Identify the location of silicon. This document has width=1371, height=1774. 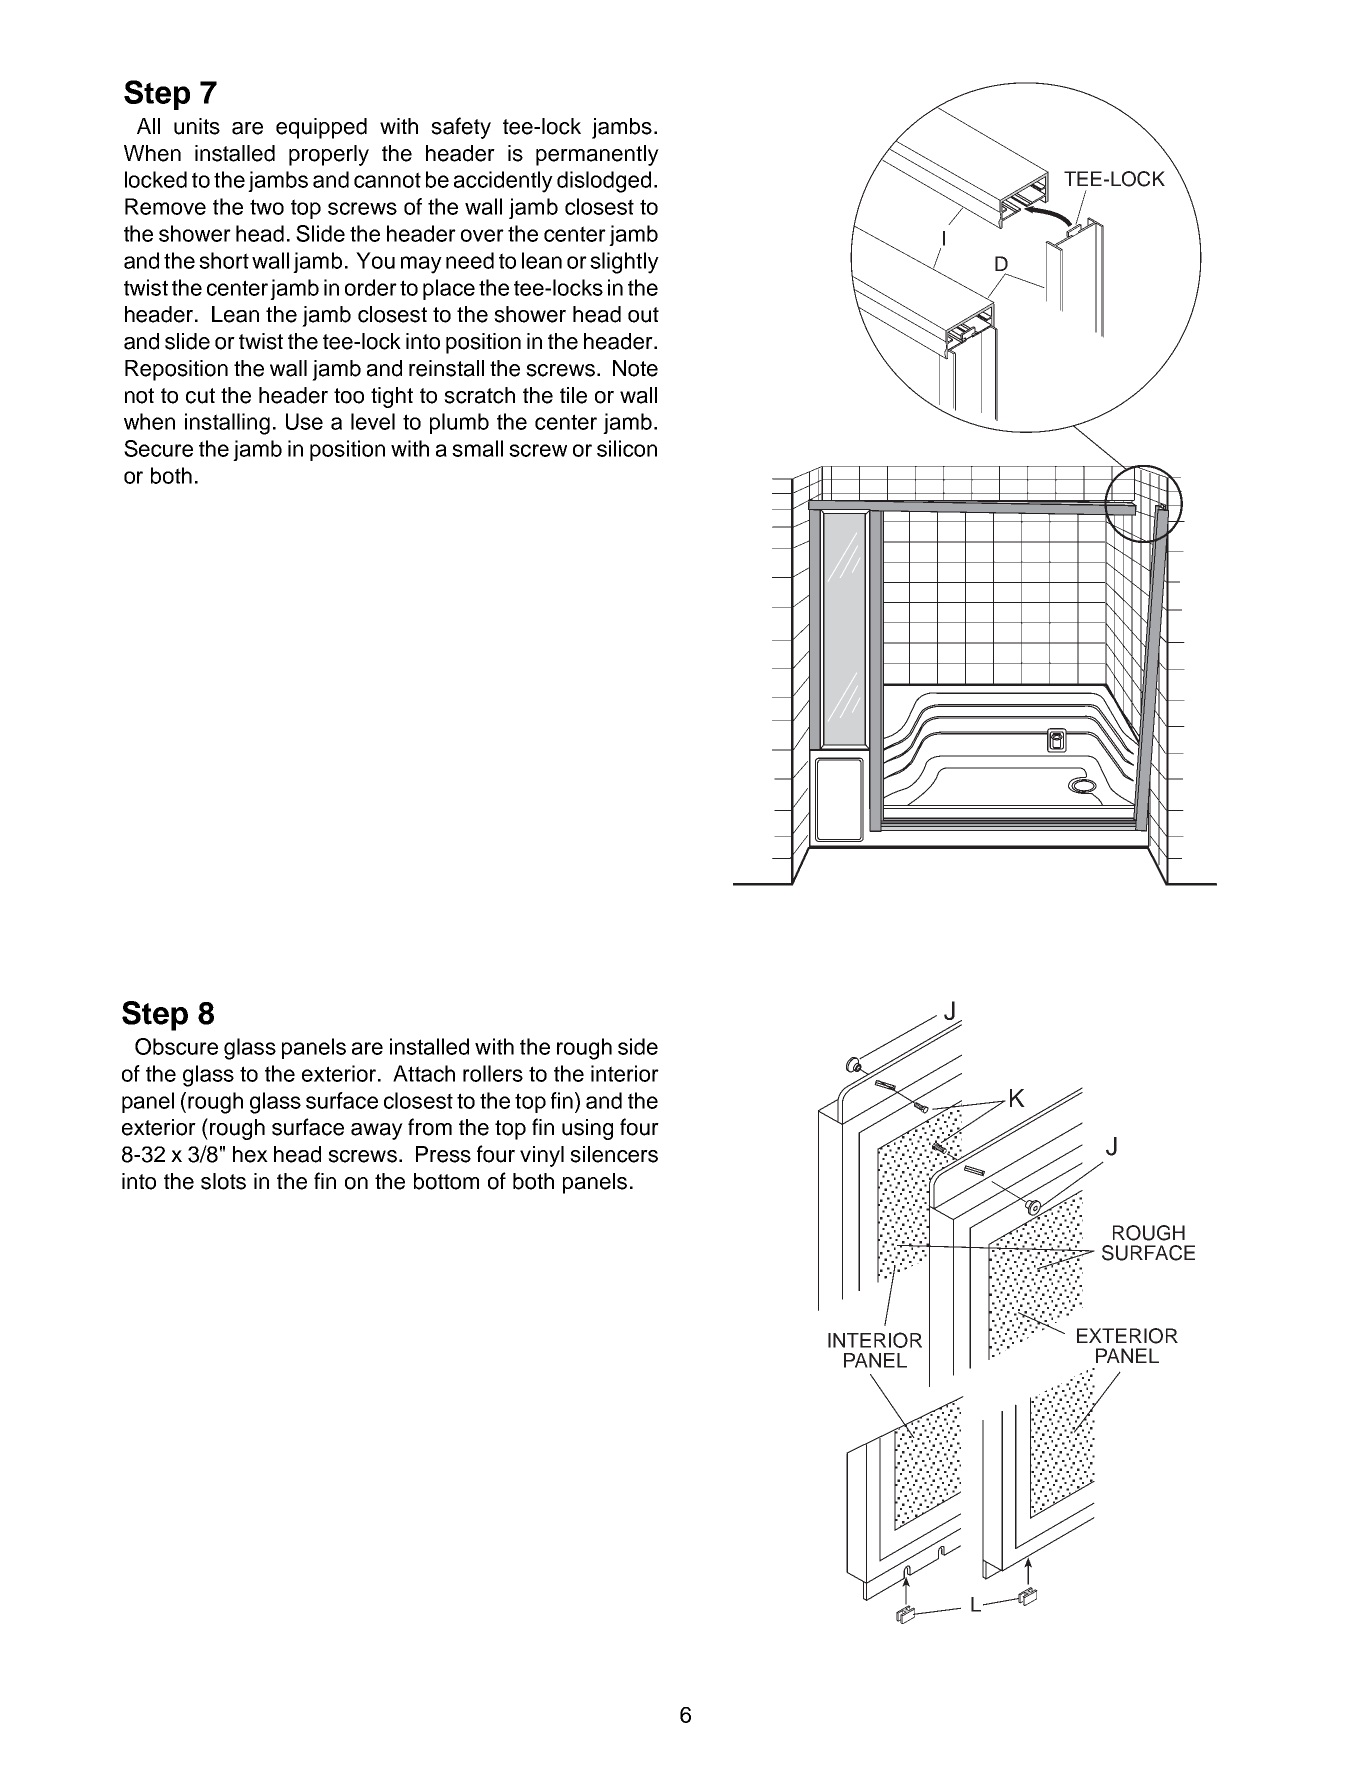
(627, 448).
